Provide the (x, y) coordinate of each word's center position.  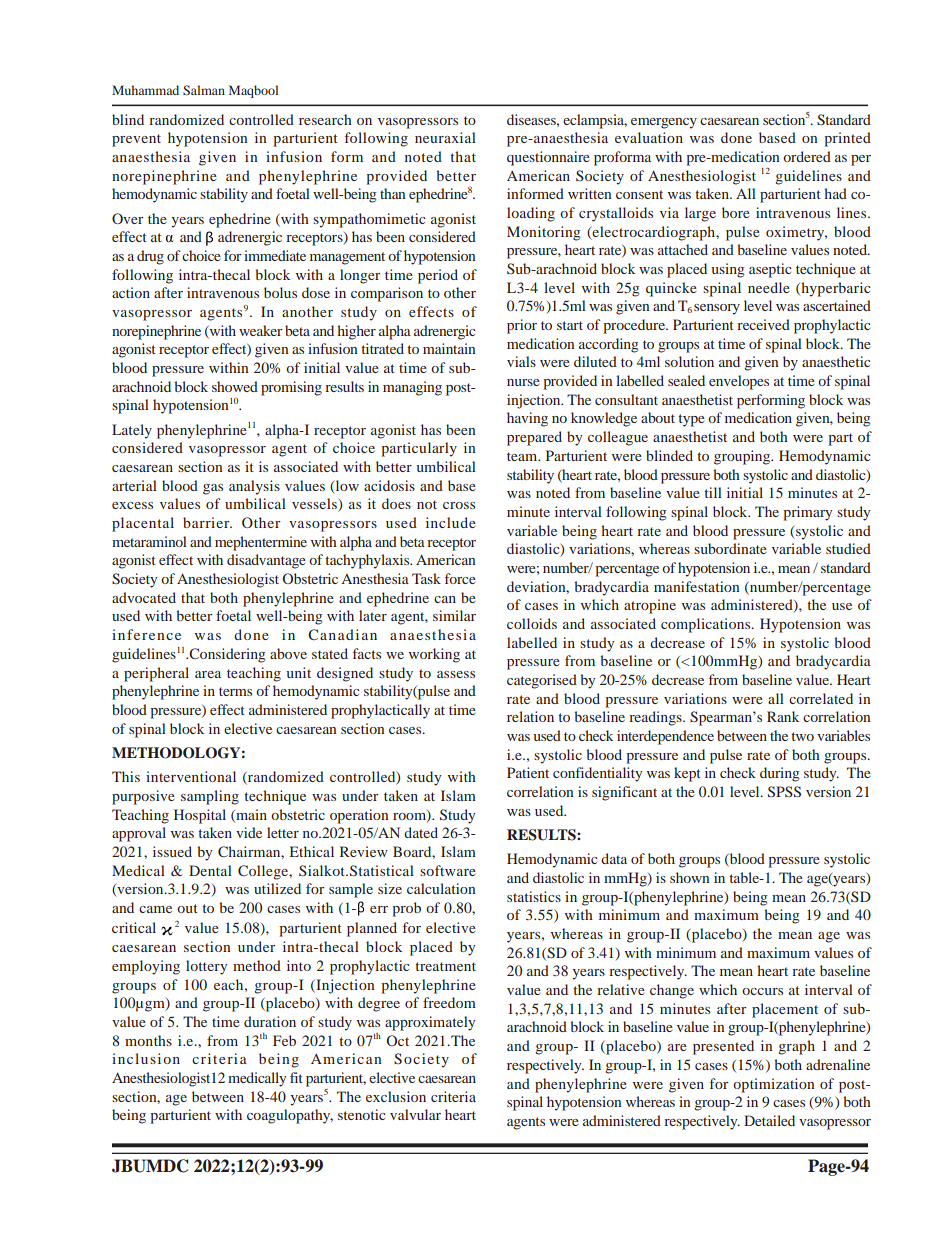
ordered (807, 156)
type (691, 420)
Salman (204, 90)
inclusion (146, 1058)
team (523, 456)
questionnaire (548, 158)
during (780, 774)
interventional (191, 776)
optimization (774, 1085)
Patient (528, 772)
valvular (415, 1114)
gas (213, 489)
